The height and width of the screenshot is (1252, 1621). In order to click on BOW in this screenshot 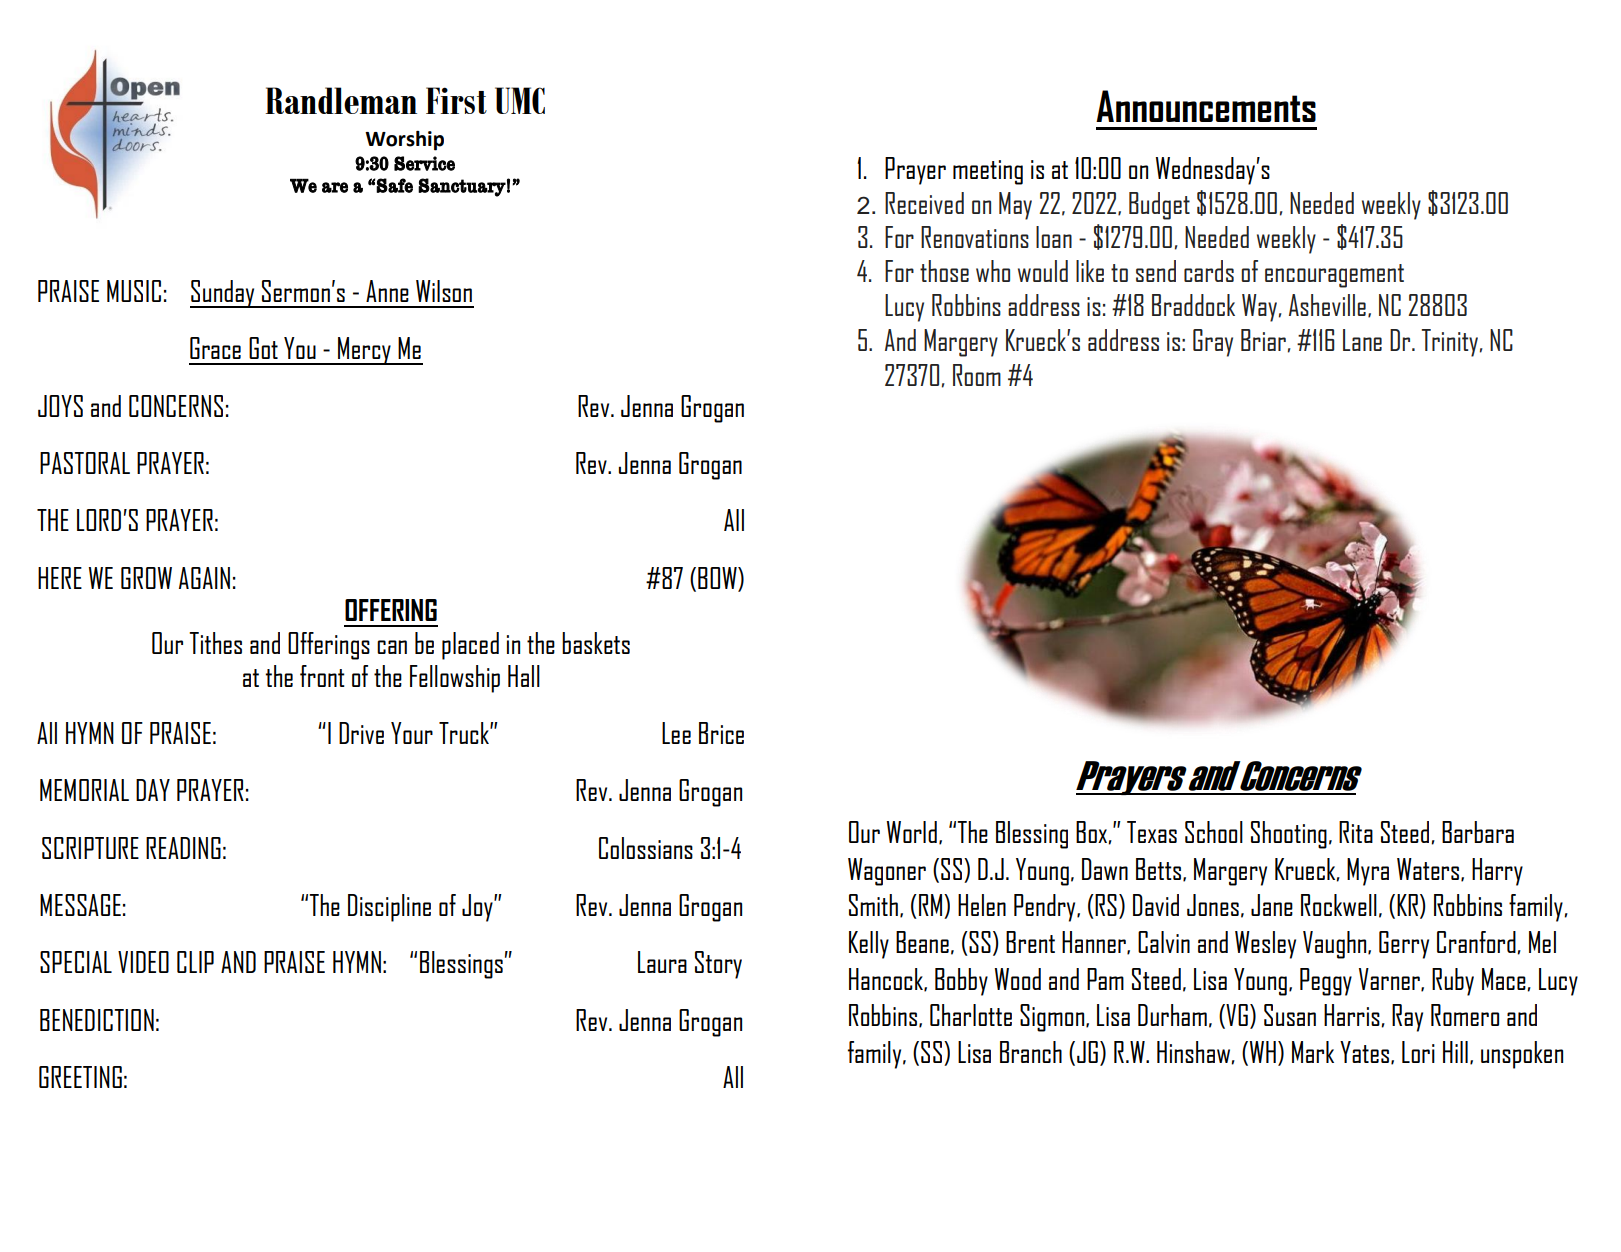, I will do `click(718, 579)`.
